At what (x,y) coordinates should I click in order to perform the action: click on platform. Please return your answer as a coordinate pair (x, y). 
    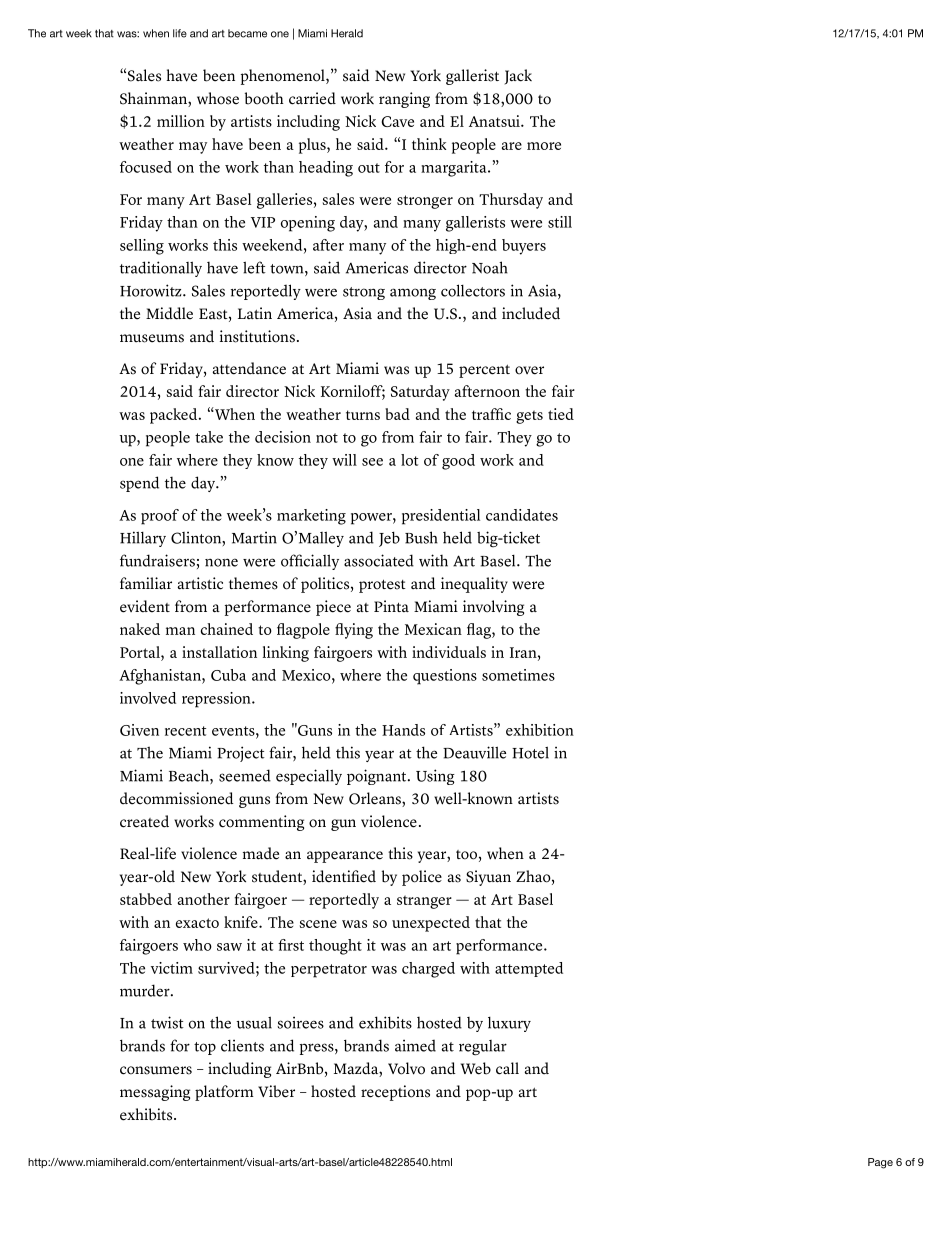
    Looking at the image, I should click on (224, 1093).
